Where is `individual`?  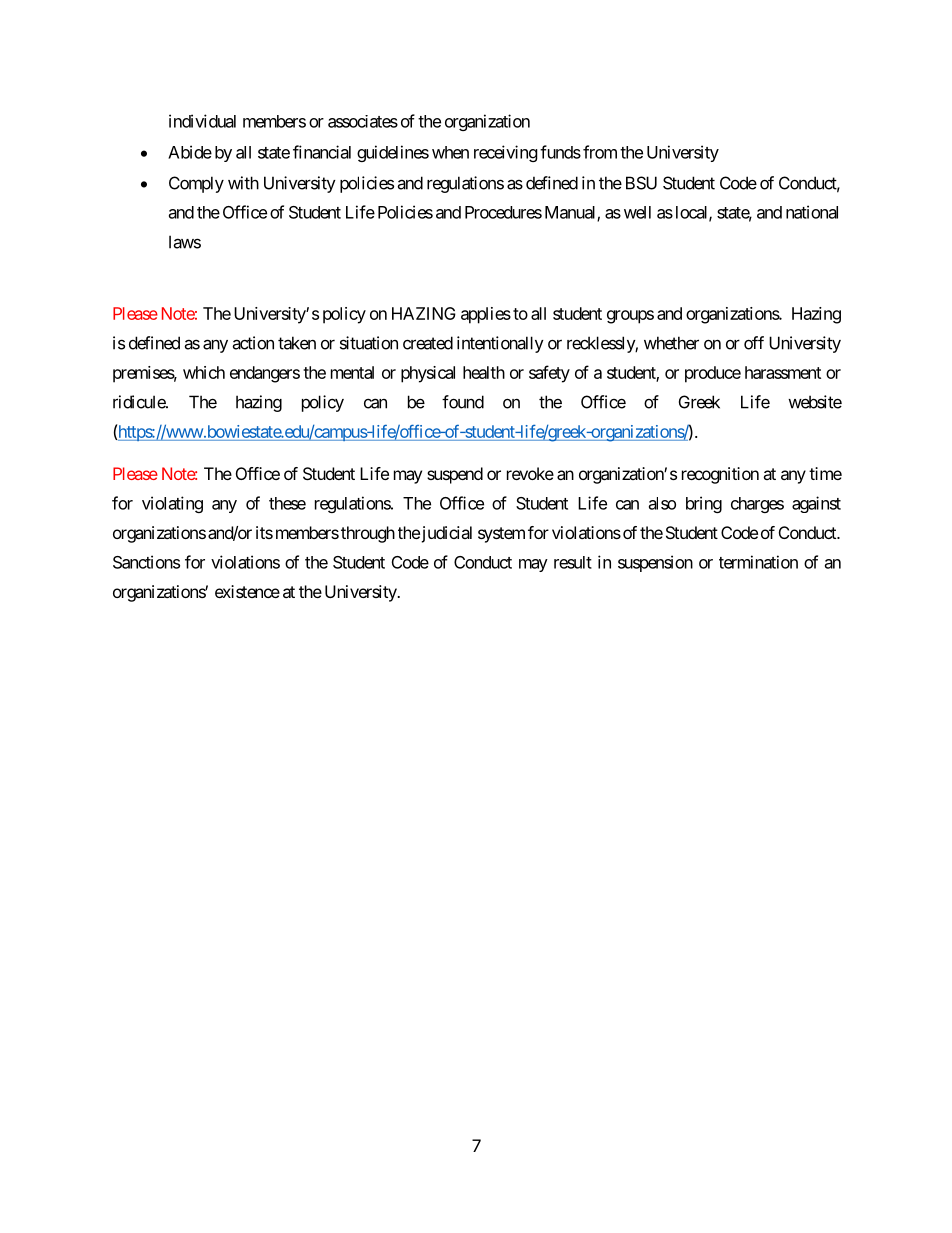
individual is located at coordinates (202, 121).
